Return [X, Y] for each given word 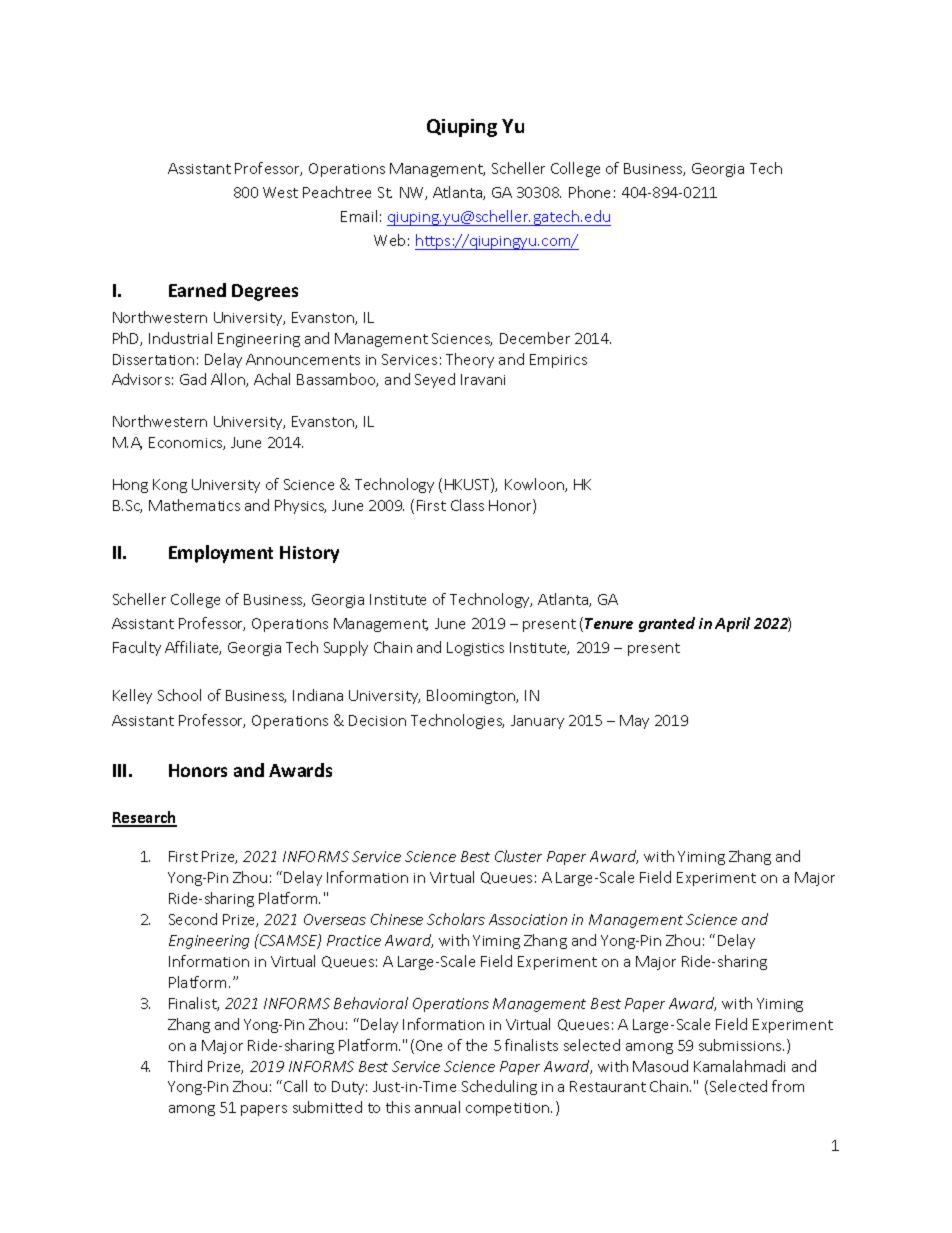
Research [144, 818]
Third [185, 1066]
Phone [589, 192]
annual [437, 1107]
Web [389, 240]
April [732, 624]
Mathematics [194, 505]
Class [467, 505]
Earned [197, 290]
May [634, 722]
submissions [741, 1045]
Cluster [518, 856]
